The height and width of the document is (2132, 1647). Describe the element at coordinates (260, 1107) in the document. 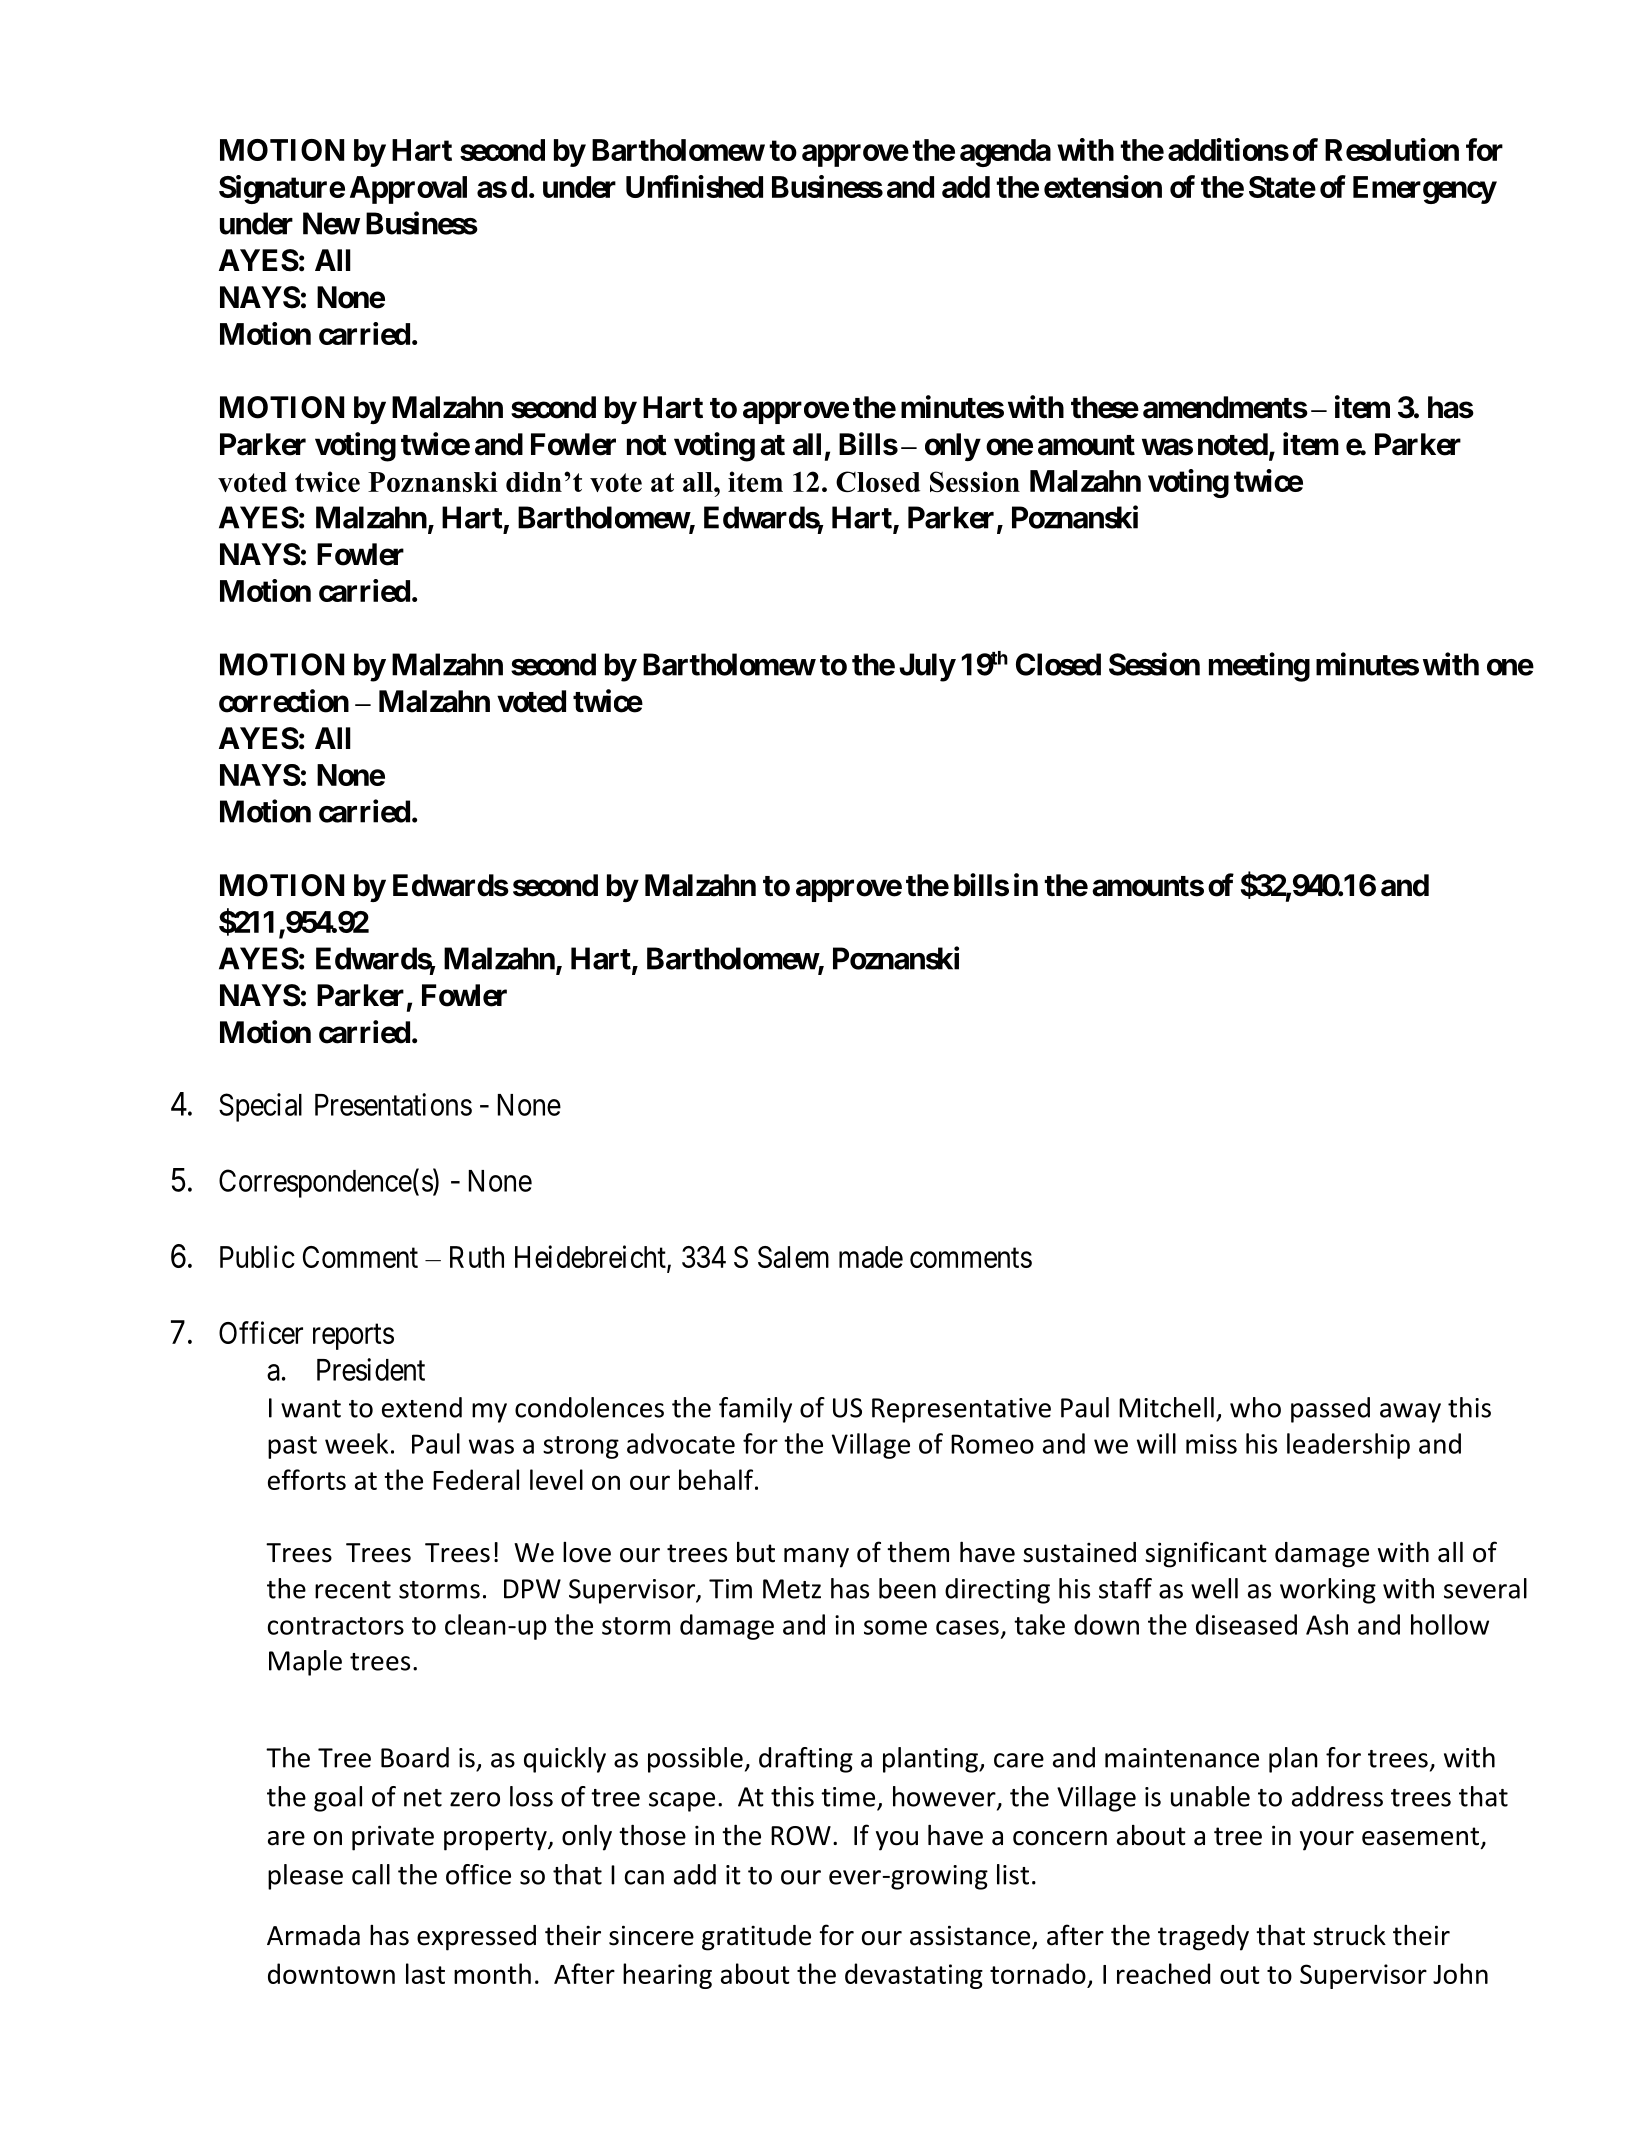

I see `Special` at that location.
